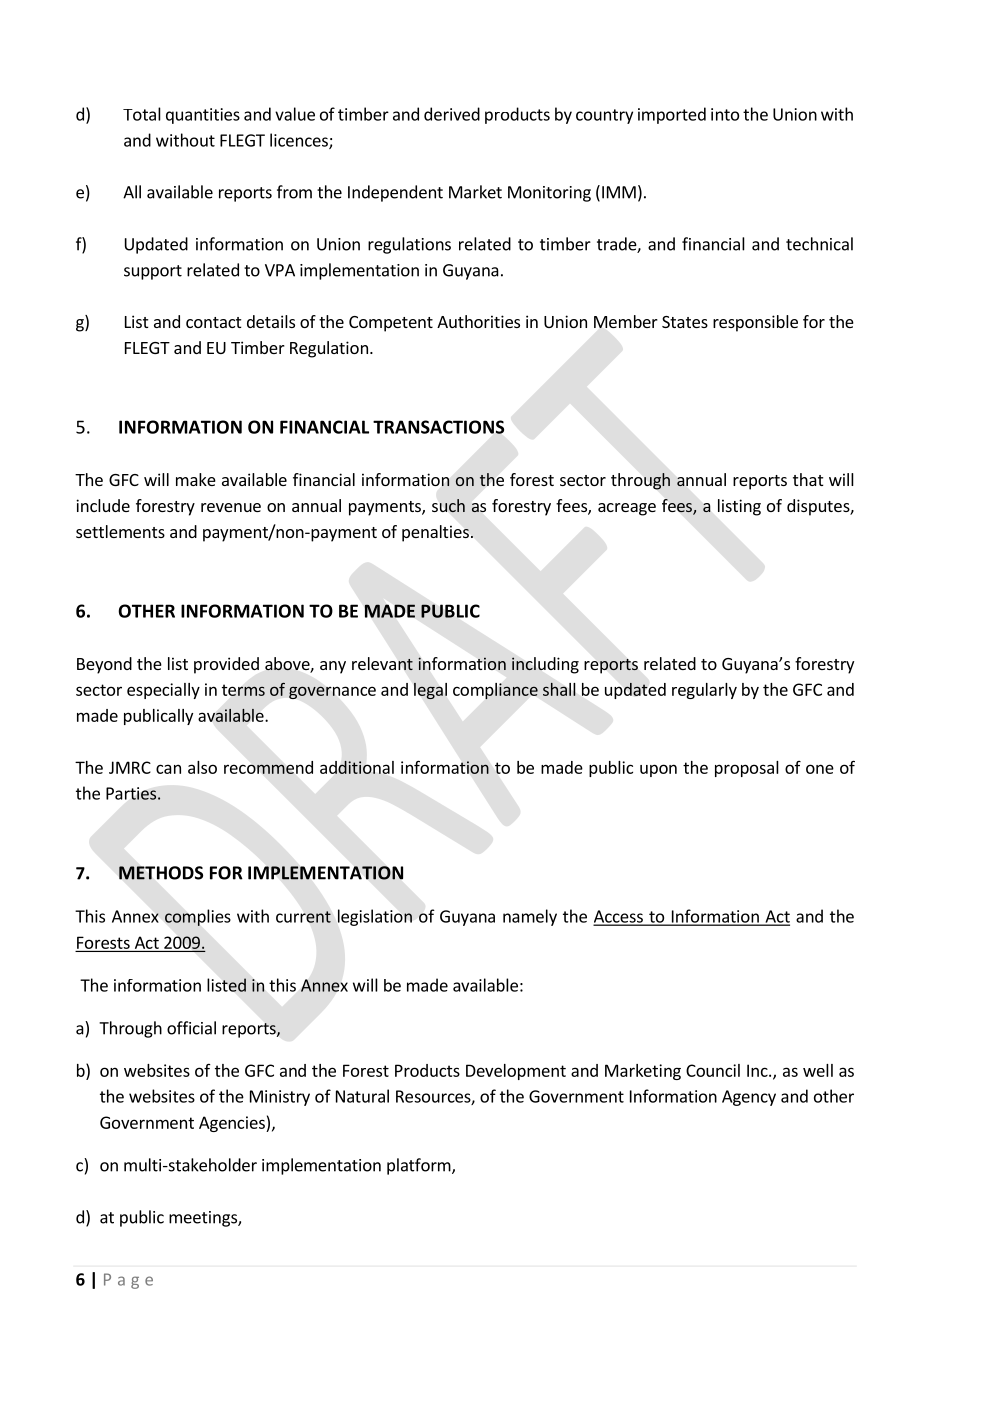 The image size is (1000, 1414). I want to click on into, so click(725, 114).
